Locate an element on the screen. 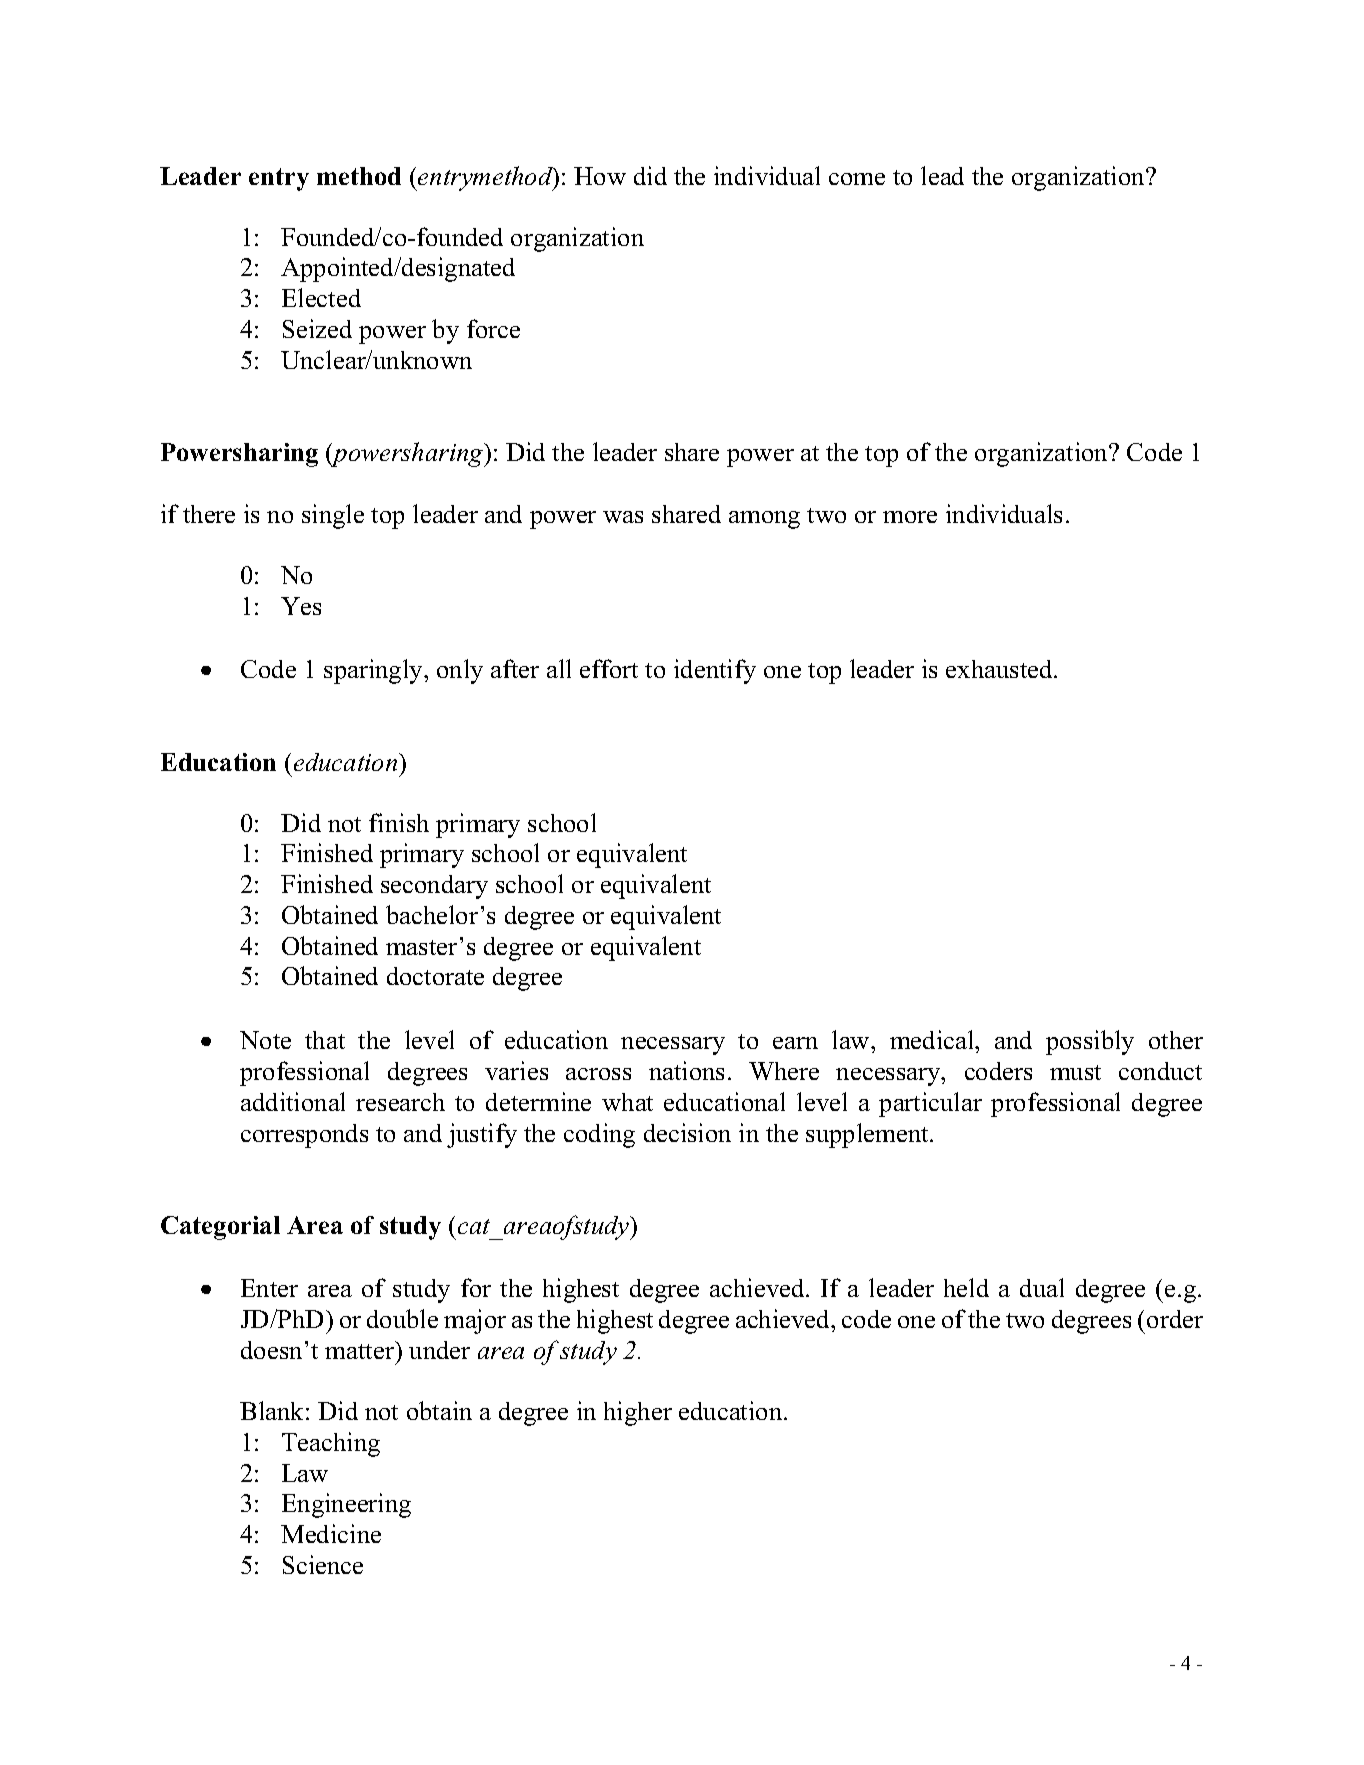 The height and width of the screenshot is (1765, 1364). corresponds is located at coordinates (304, 1136).
